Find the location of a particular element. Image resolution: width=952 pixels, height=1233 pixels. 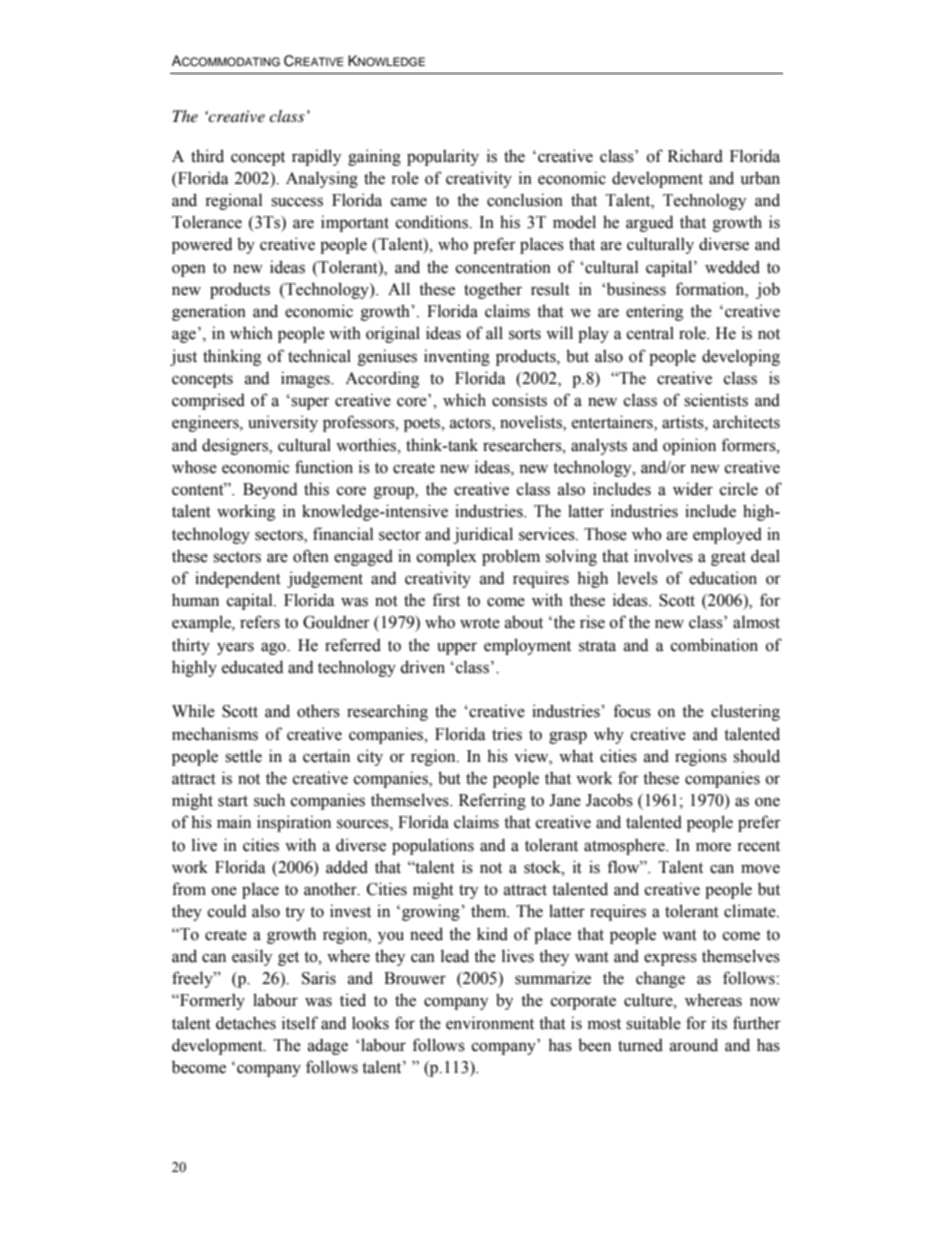

success is located at coordinates (297, 202).
